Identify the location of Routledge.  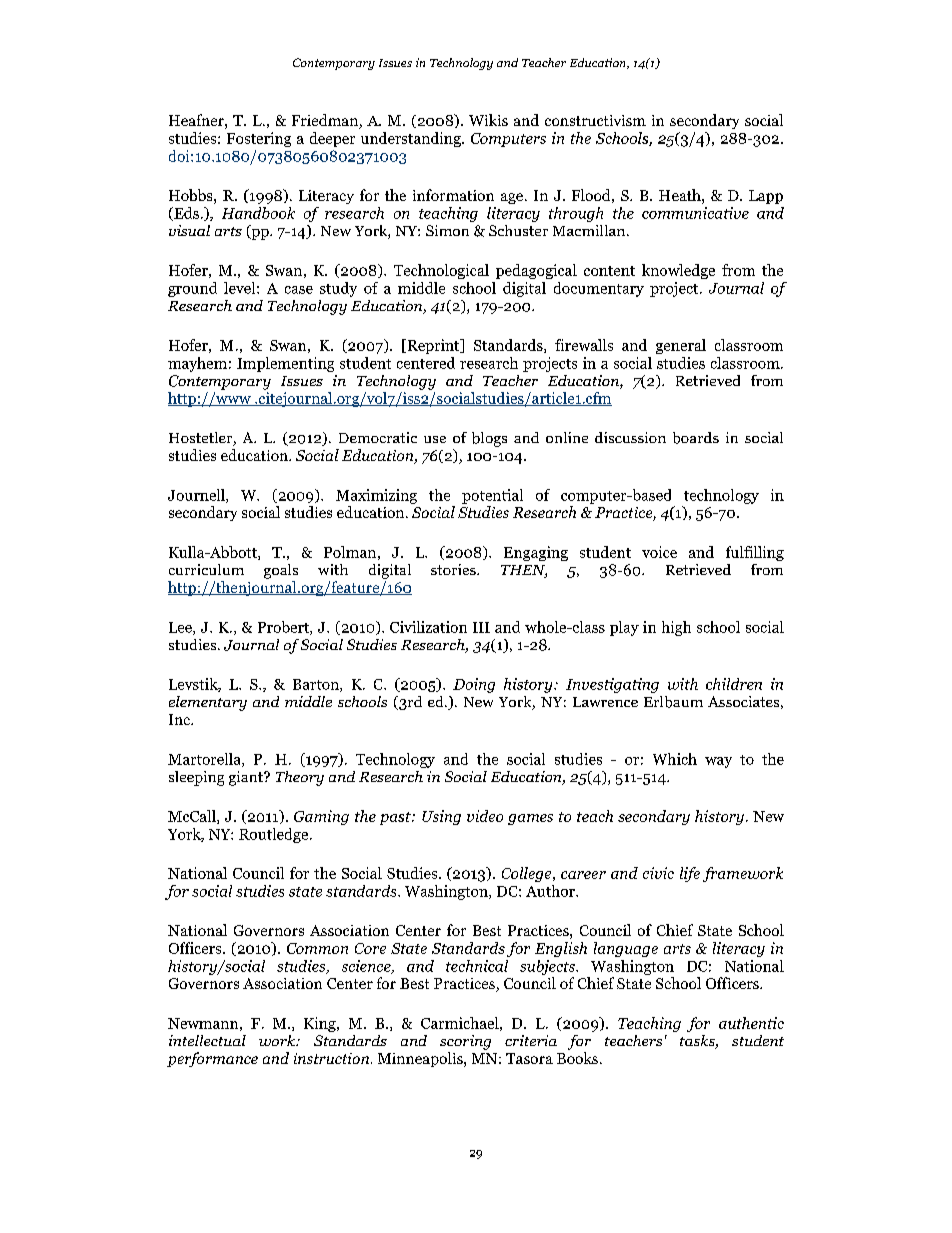
(275, 835).
